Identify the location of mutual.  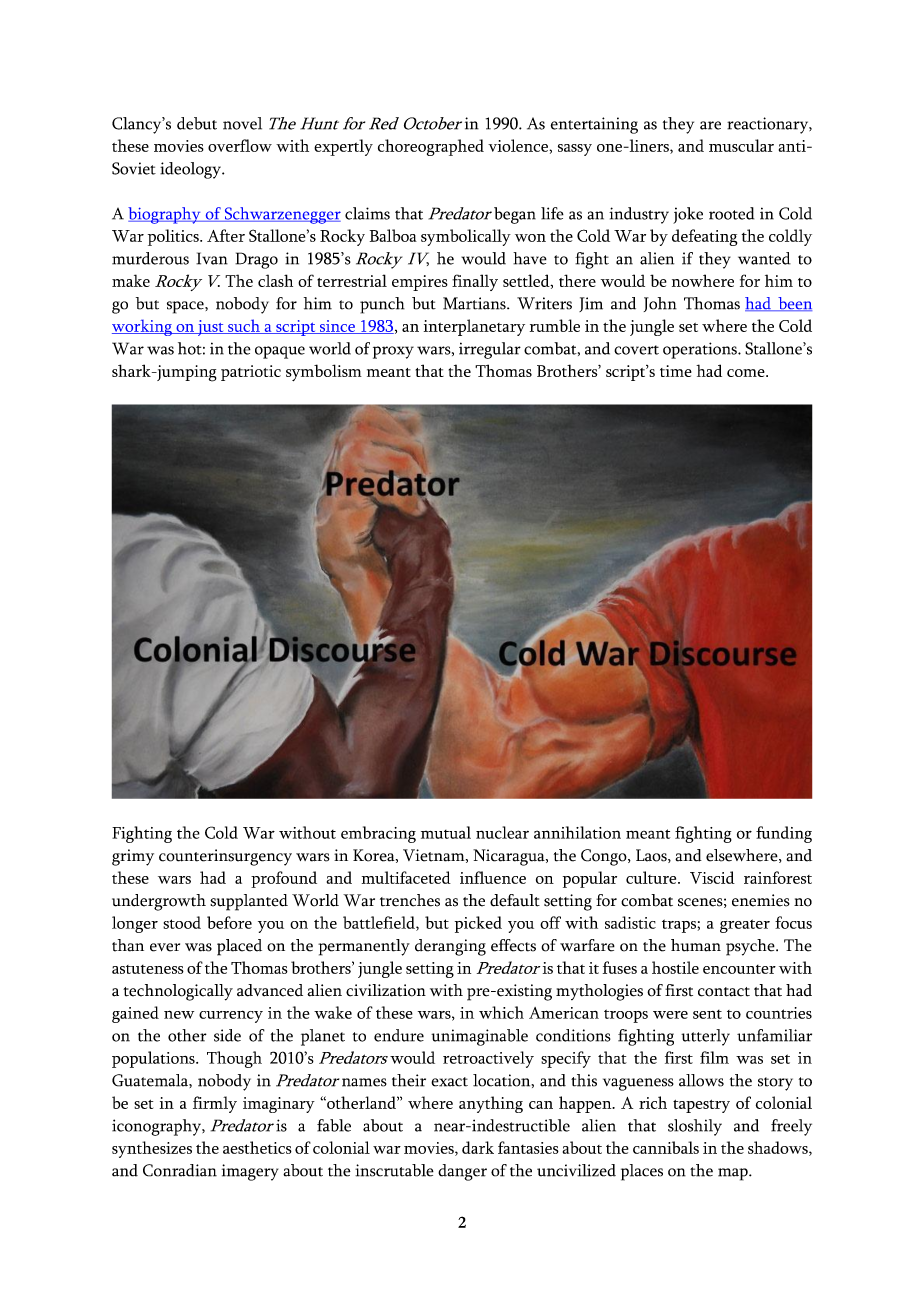
(446, 832).
